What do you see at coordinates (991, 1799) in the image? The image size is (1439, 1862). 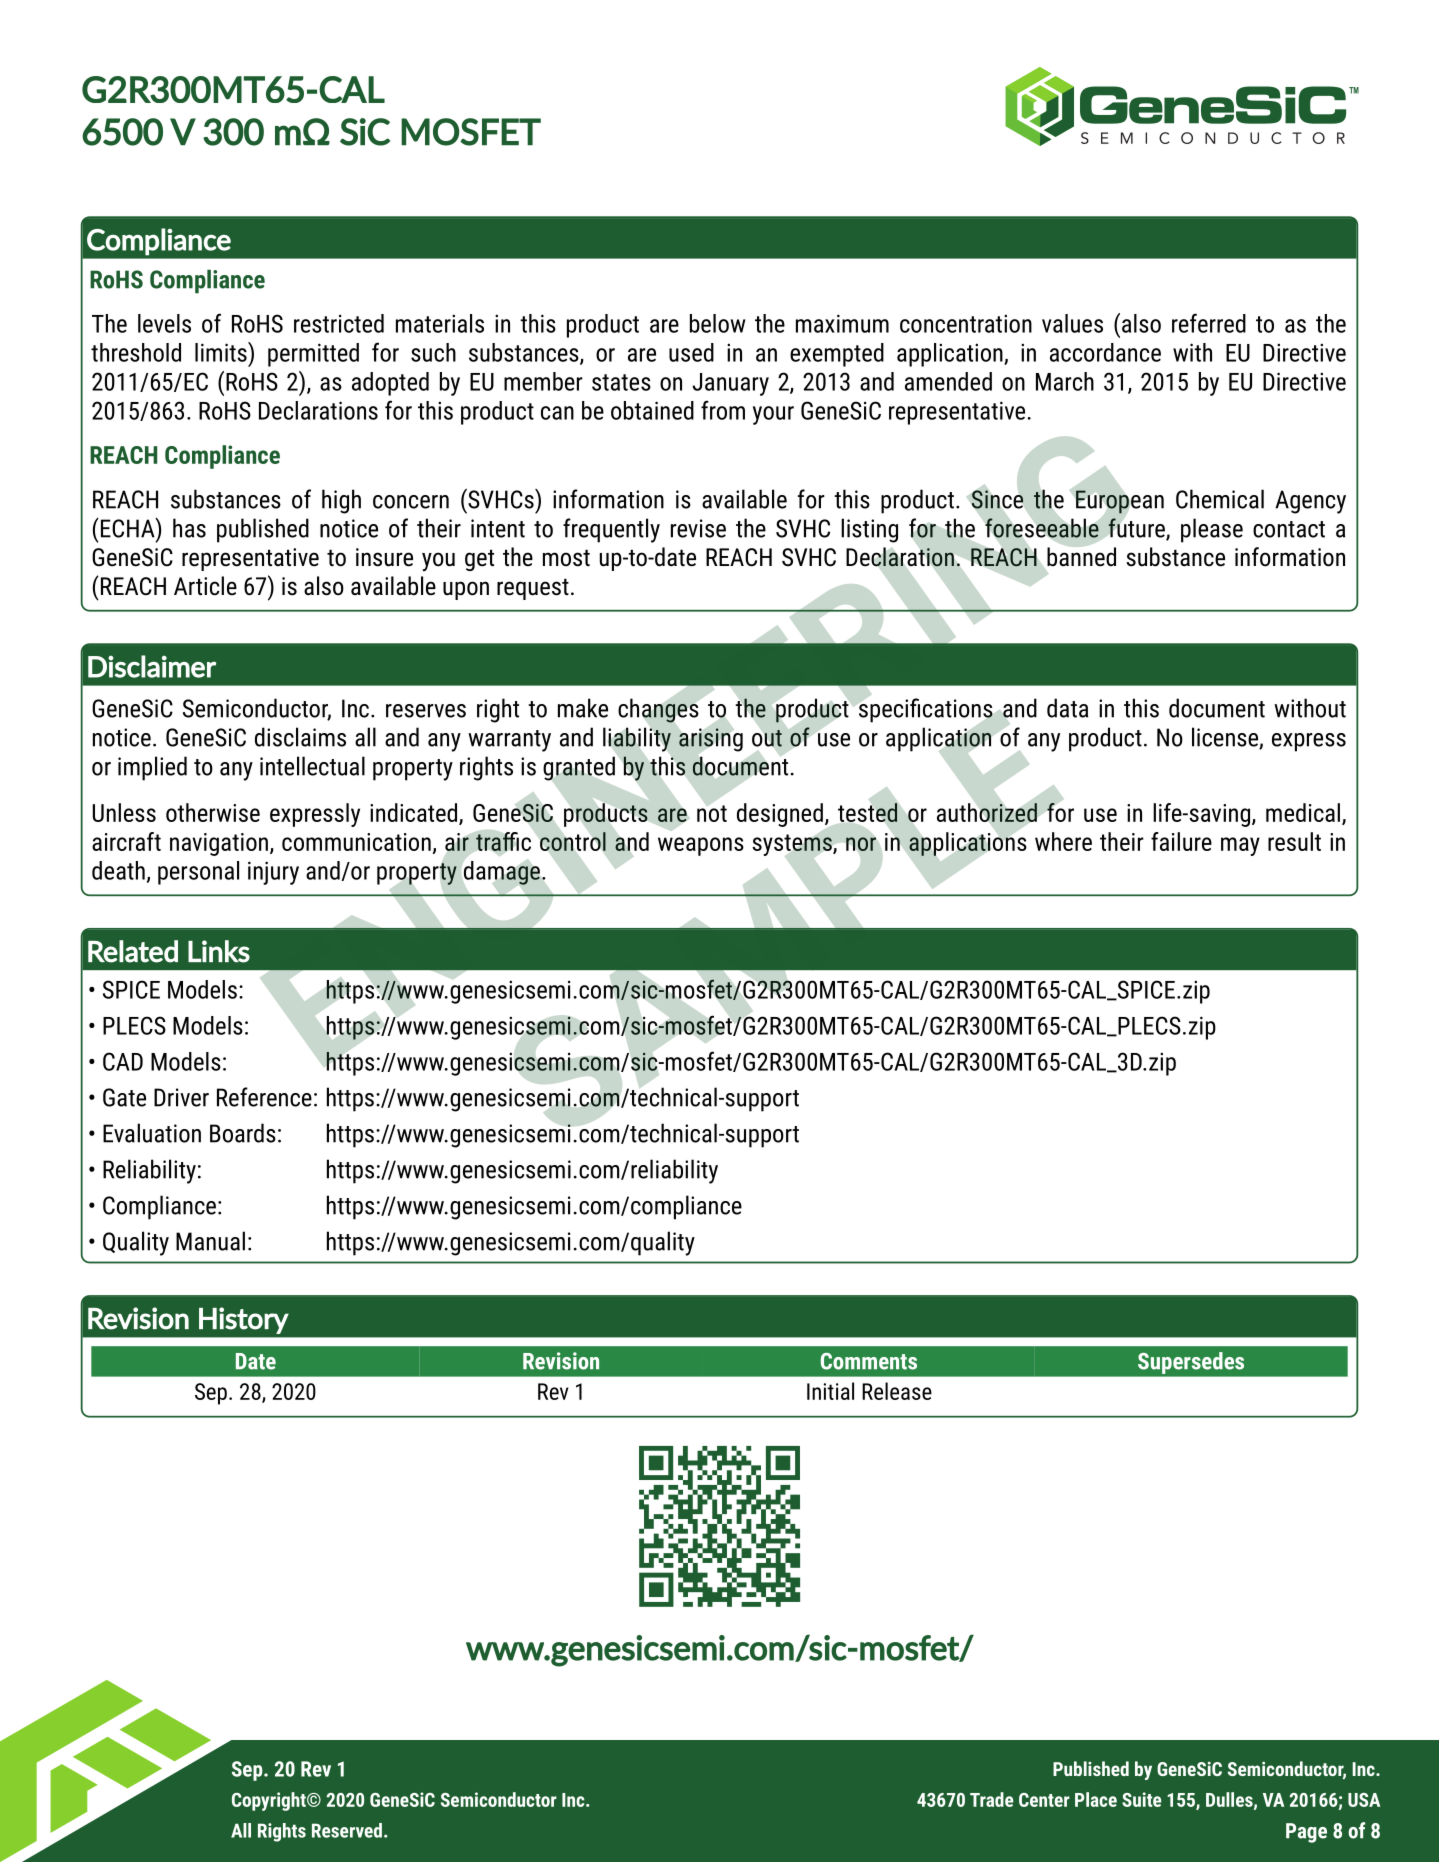 I see `Trade` at bounding box center [991, 1799].
